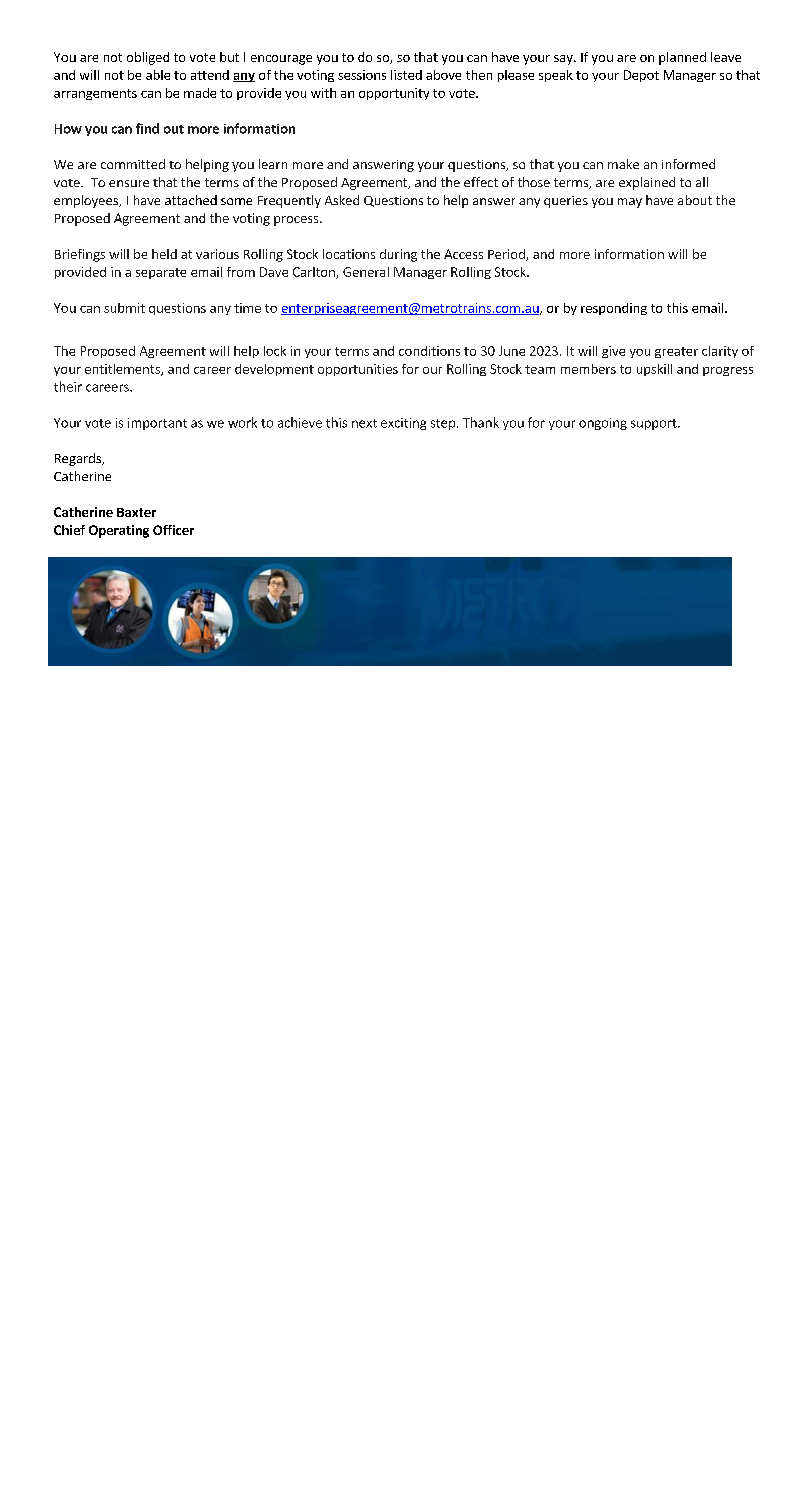  I want to click on Depot, so click(641, 76).
